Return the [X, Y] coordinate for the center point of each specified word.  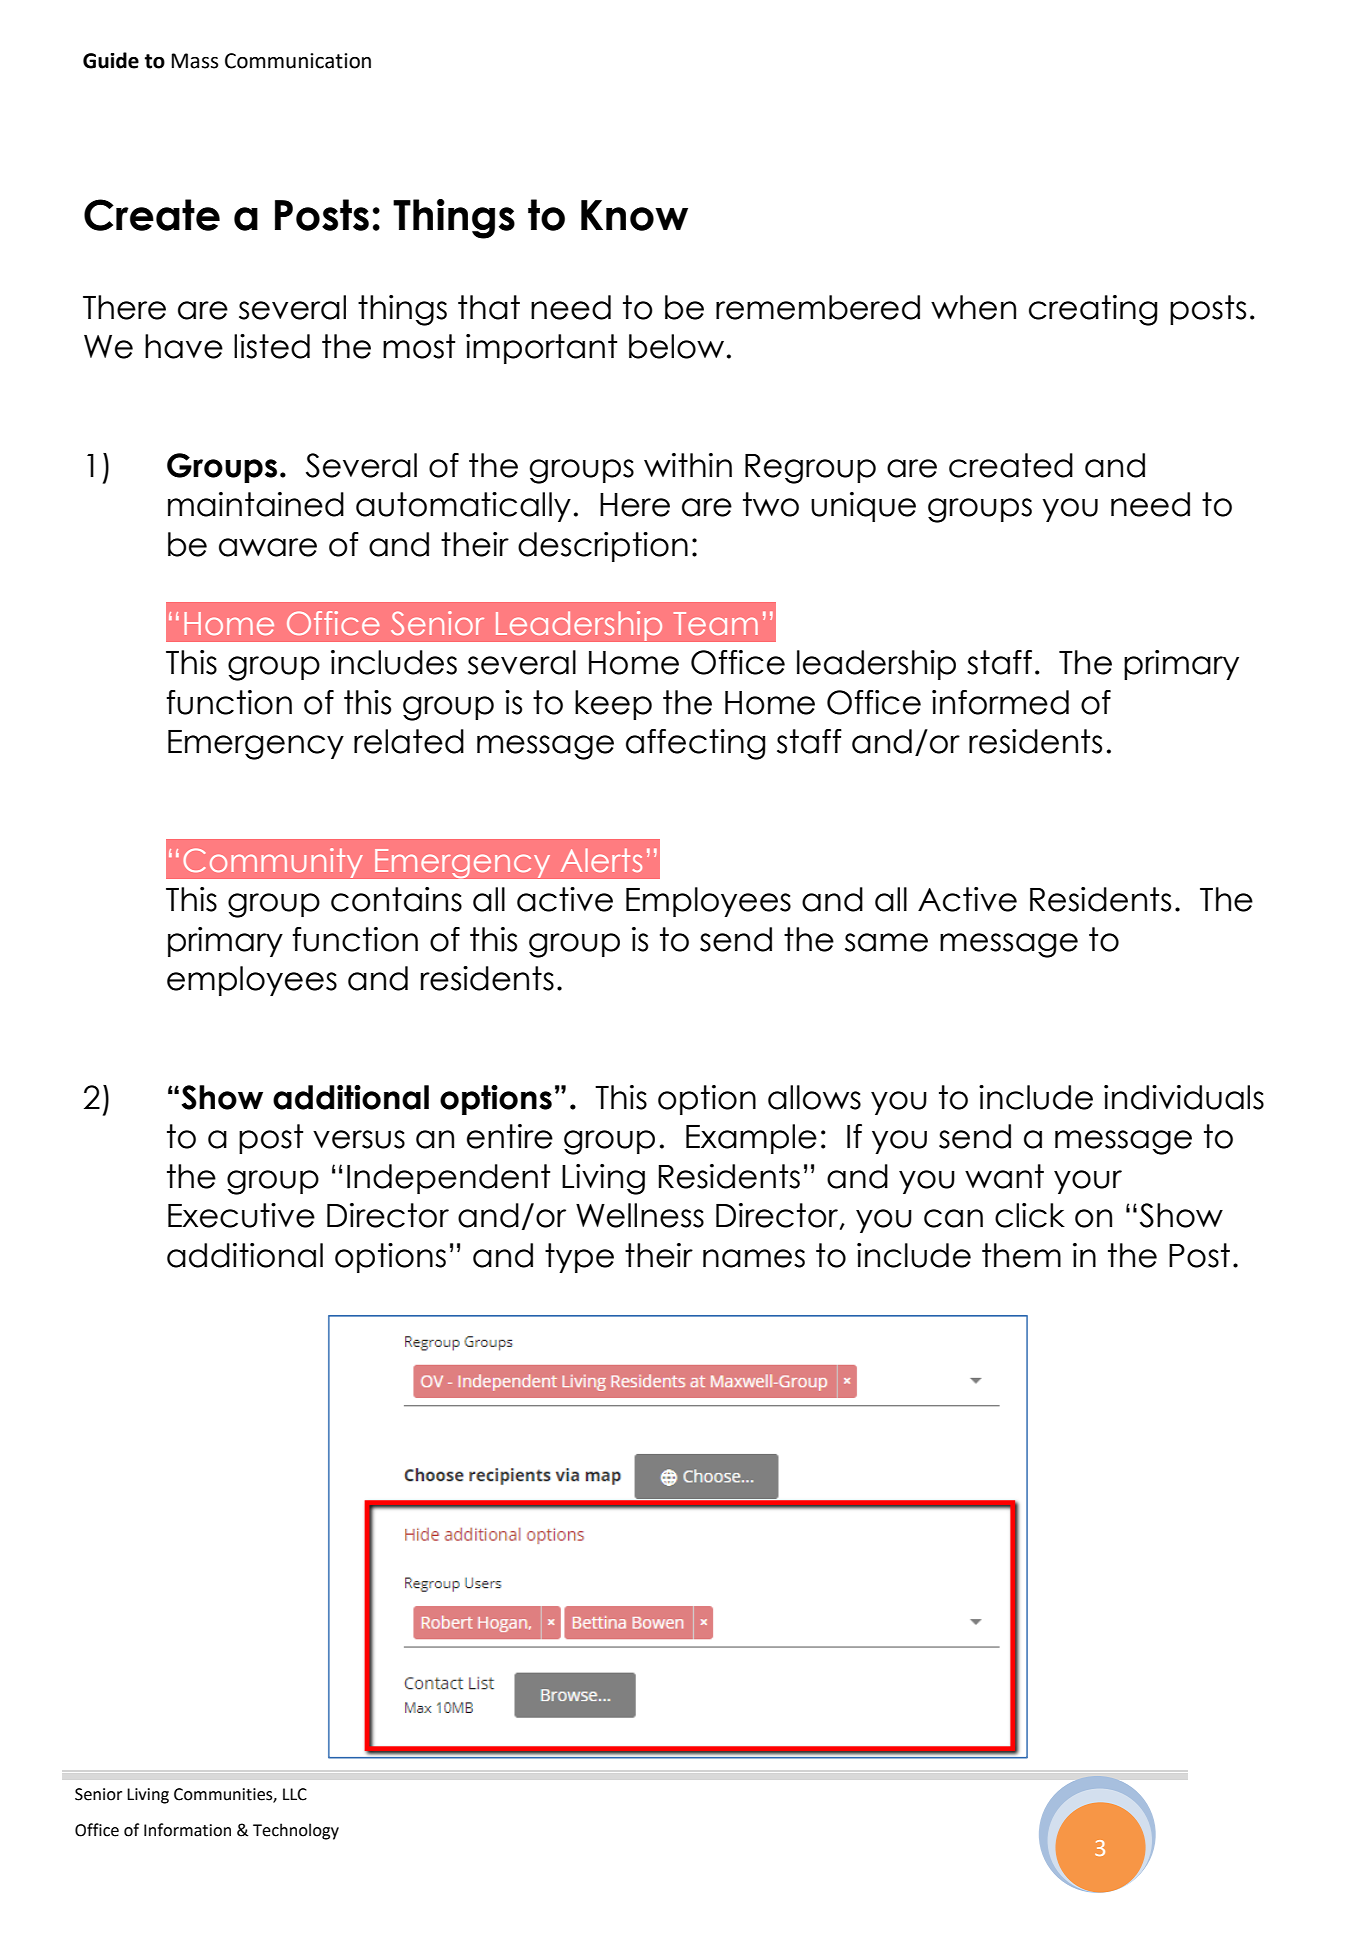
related [409, 741]
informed [1000, 702]
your [1088, 1182]
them [1021, 1255]
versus [359, 1139]
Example [751, 1139]
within [688, 465]
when [973, 307]
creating [1093, 310]
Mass [195, 61]
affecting [695, 744]
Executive [241, 1215]
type [579, 1258]
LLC [295, 1794]
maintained [256, 504]
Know [634, 215]
